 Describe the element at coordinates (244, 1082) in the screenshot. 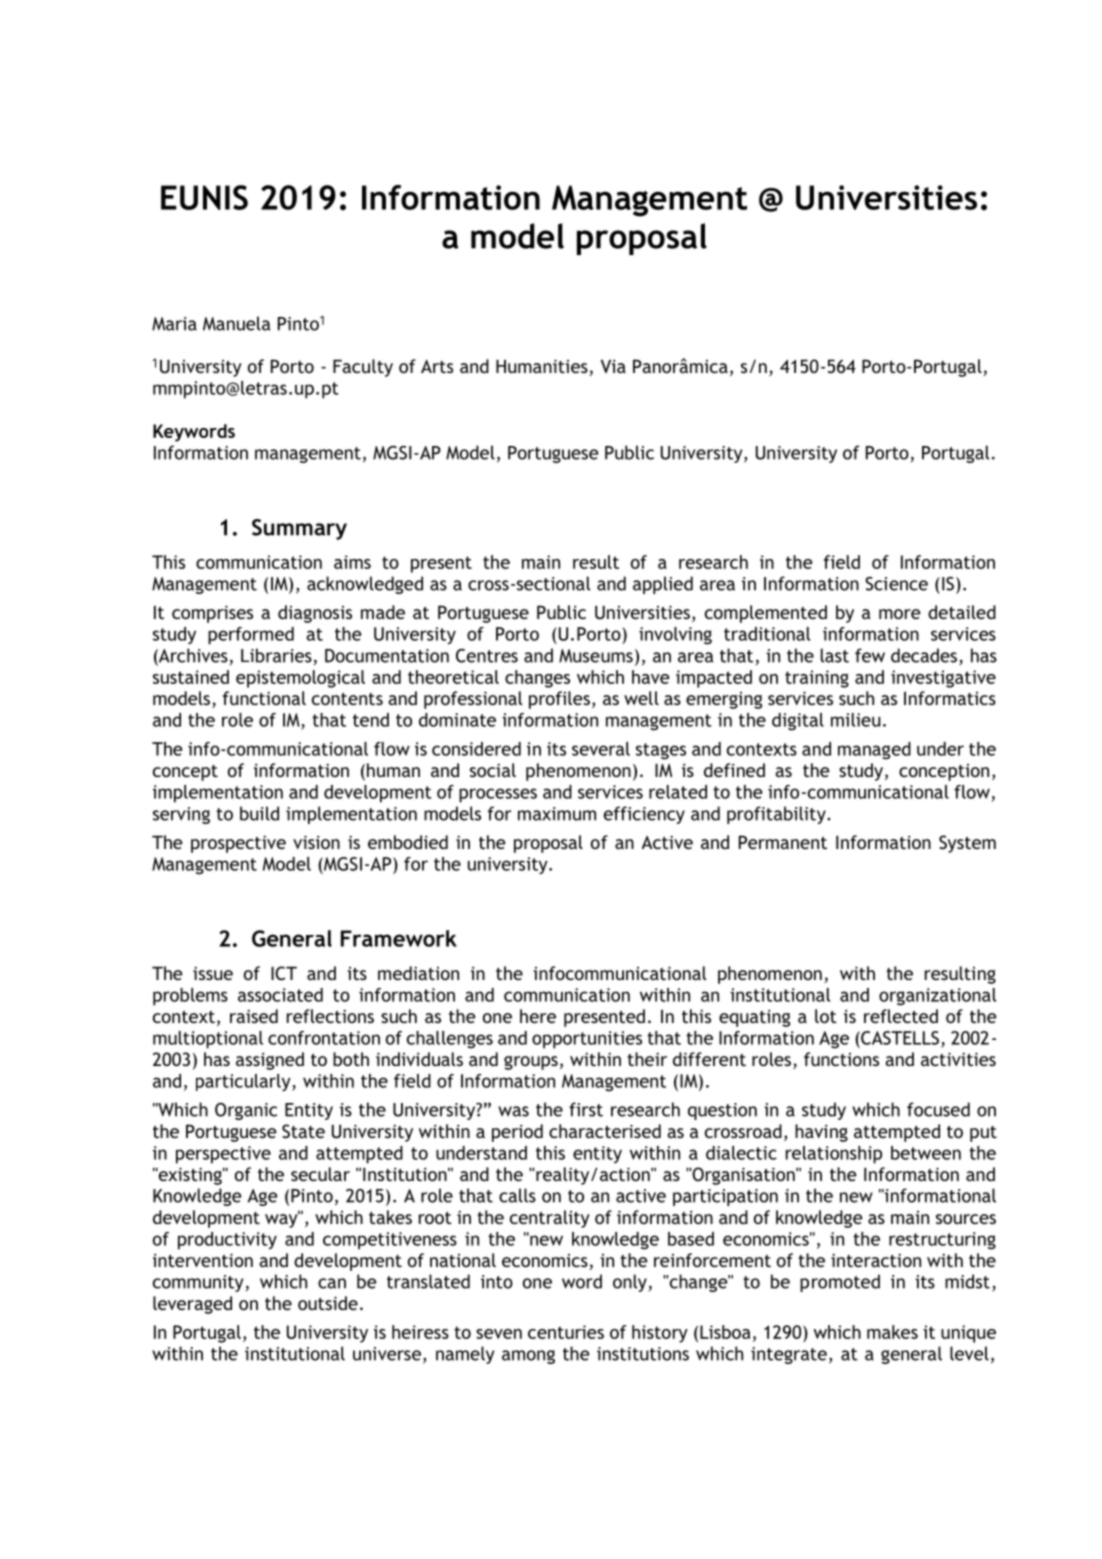

I see `particularly` at that location.
